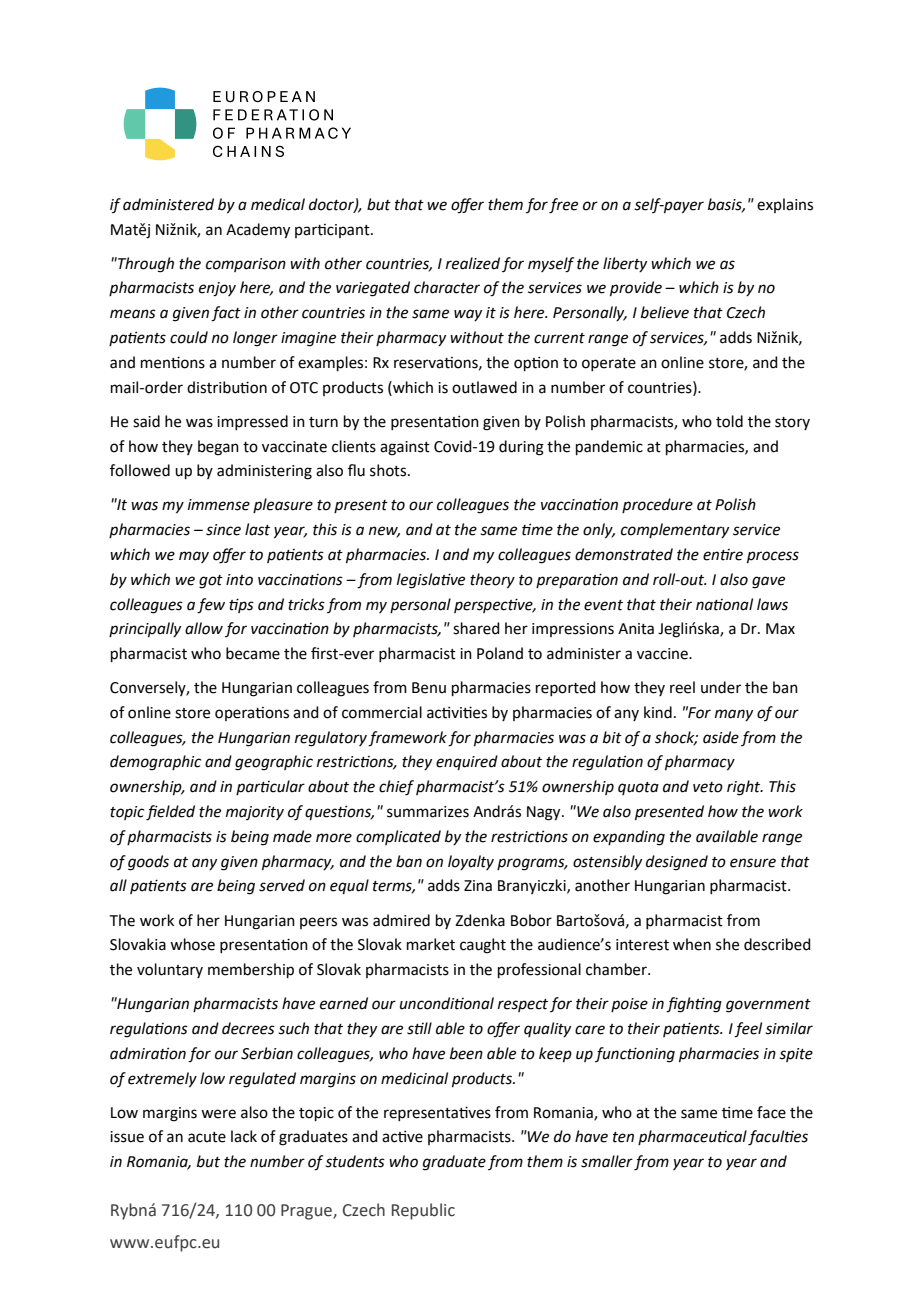  What do you see at coordinates (148, 863) in the screenshot?
I see `goods` at bounding box center [148, 863].
